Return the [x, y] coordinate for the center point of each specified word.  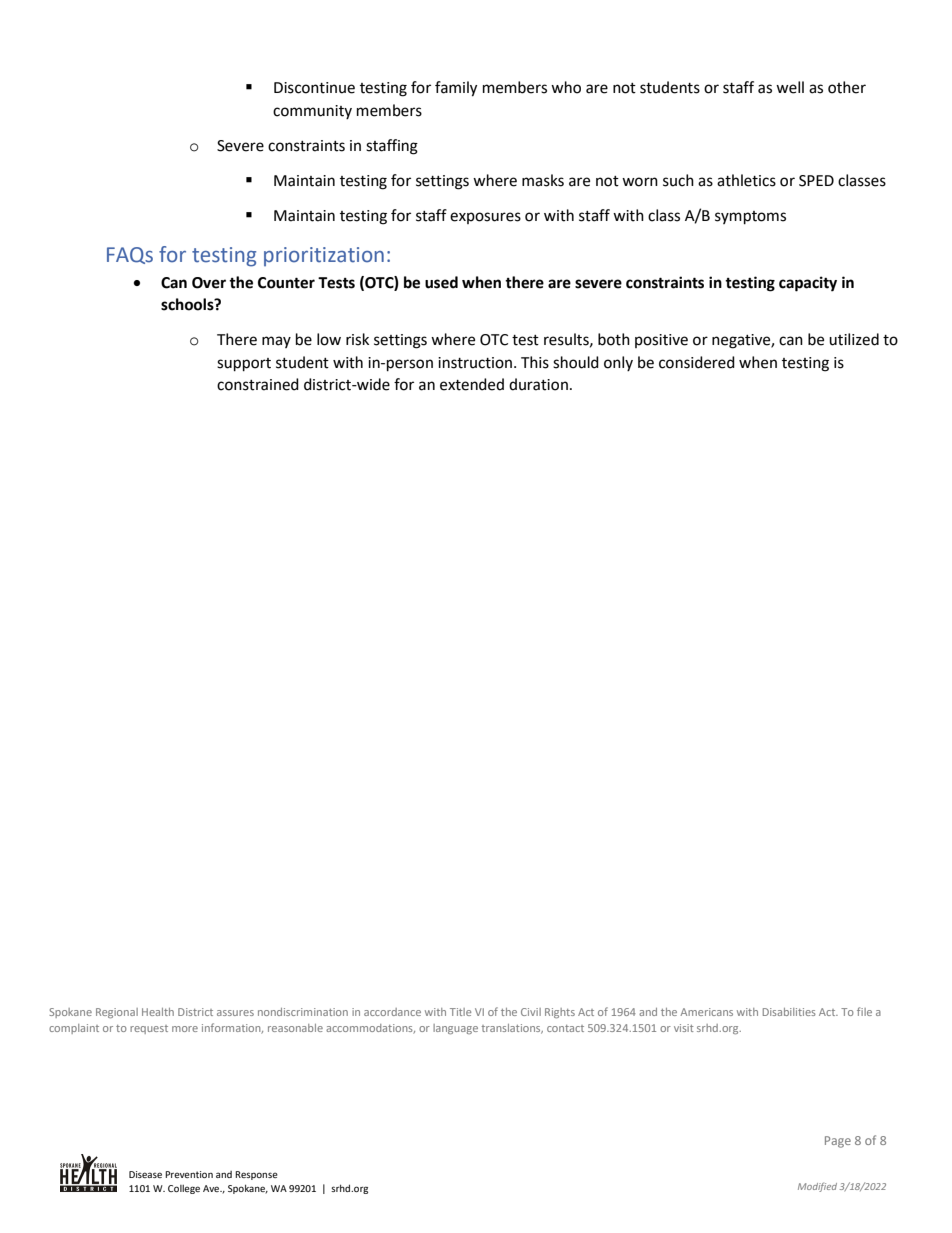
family [456, 89]
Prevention [189, 1174]
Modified [817, 1187]
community [312, 112]
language [455, 1029]
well [790, 87]
